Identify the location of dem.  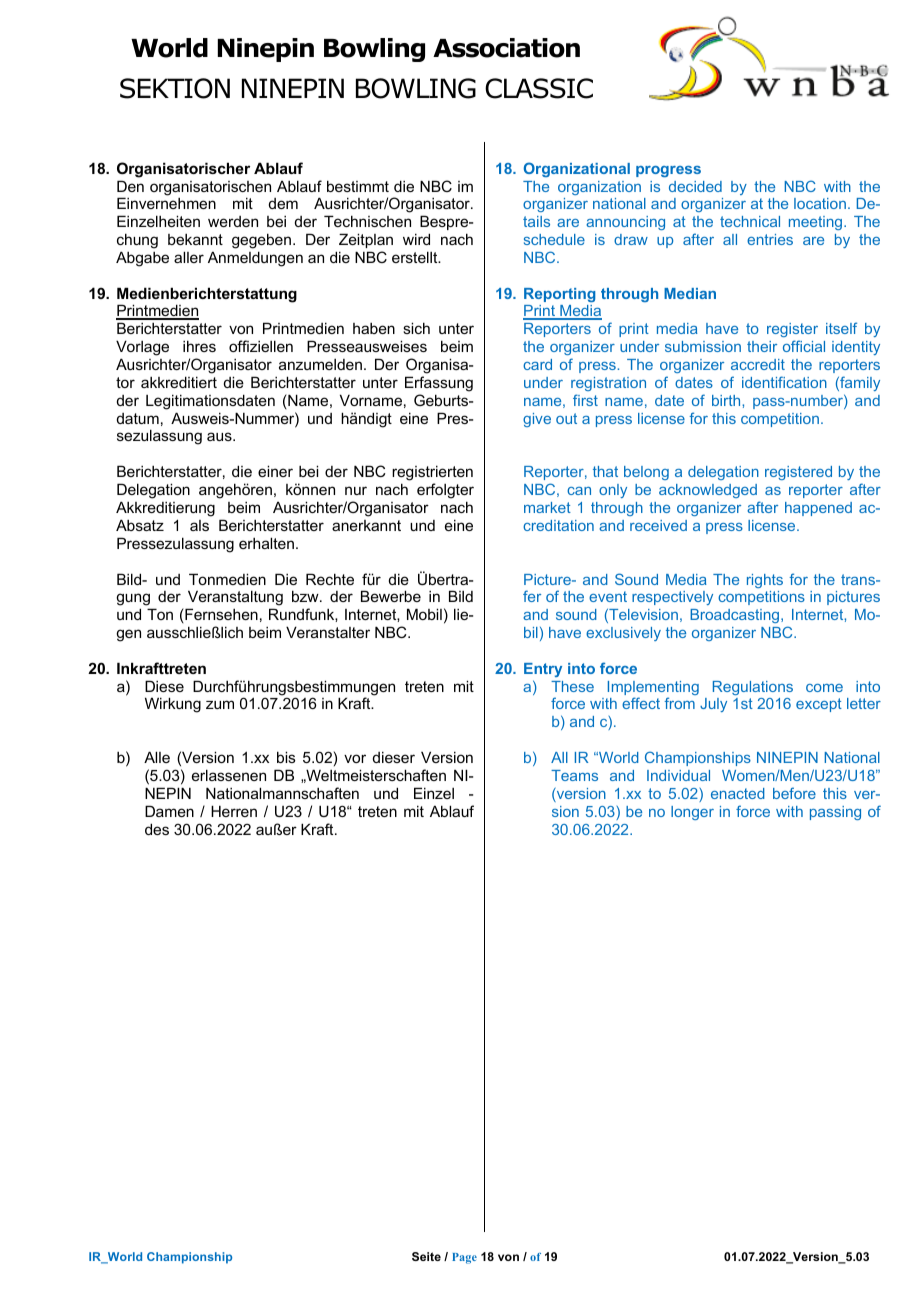
(283, 203).
